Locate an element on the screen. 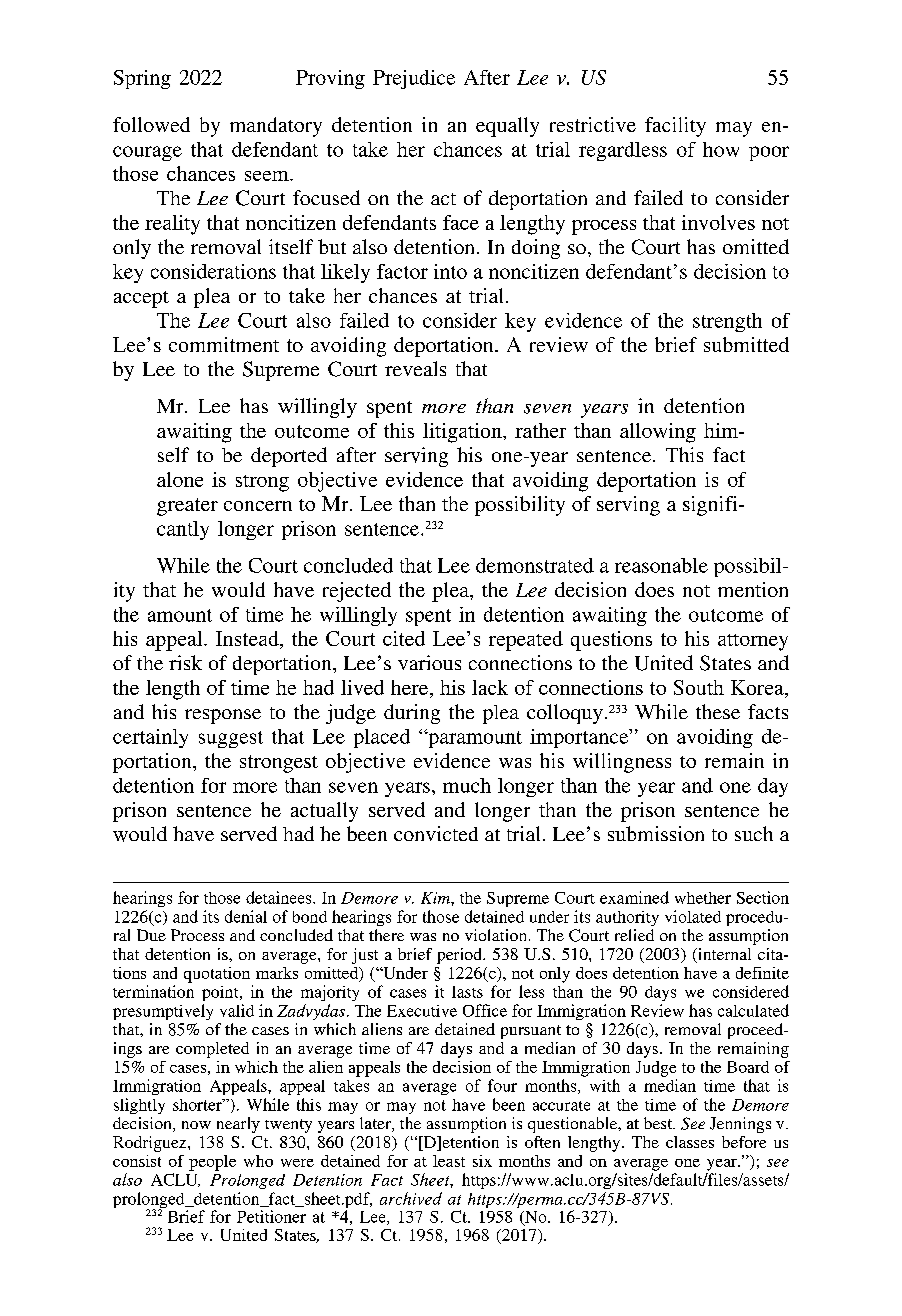  followed is located at coordinates (151, 124).
